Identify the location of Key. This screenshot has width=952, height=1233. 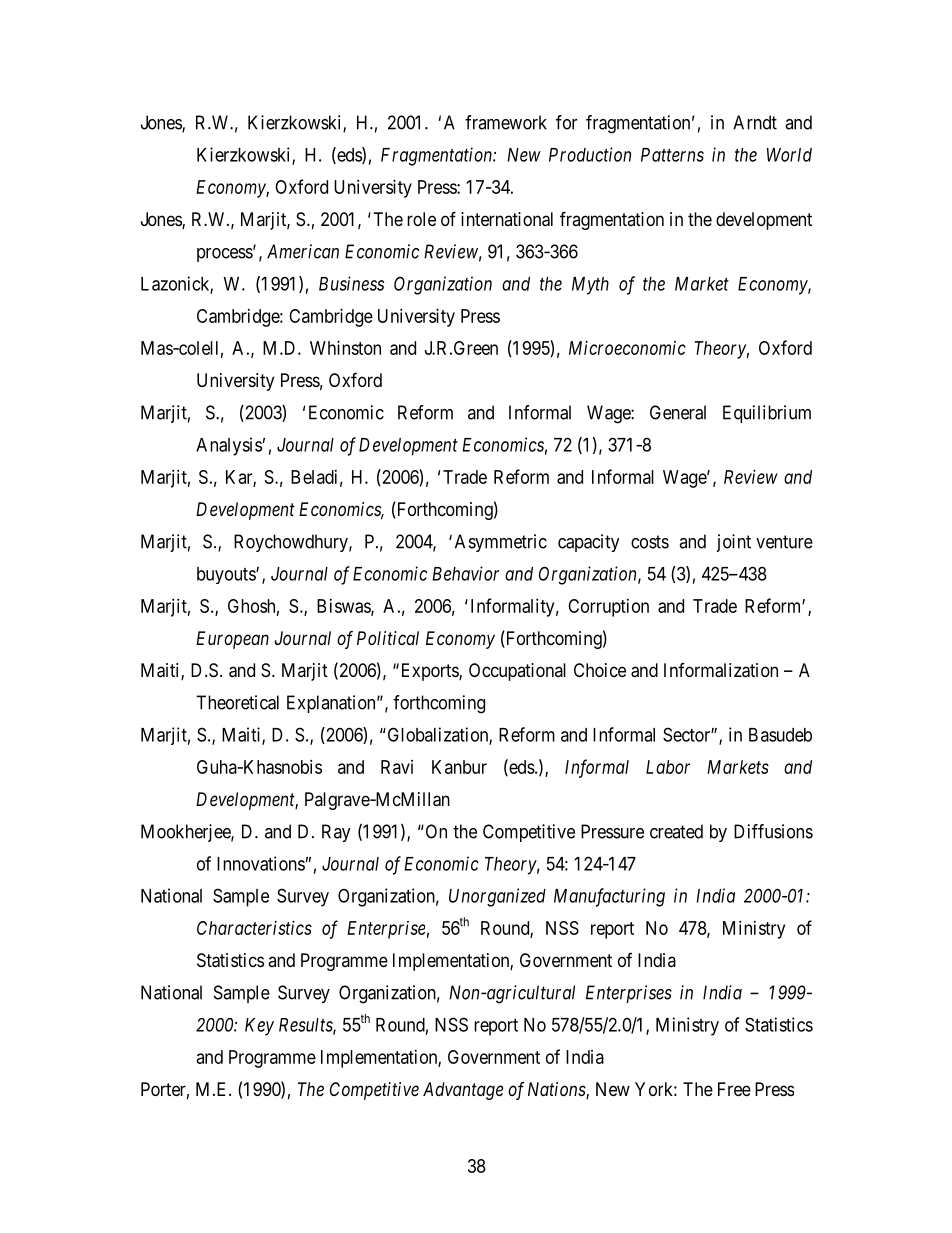
(259, 1027).
